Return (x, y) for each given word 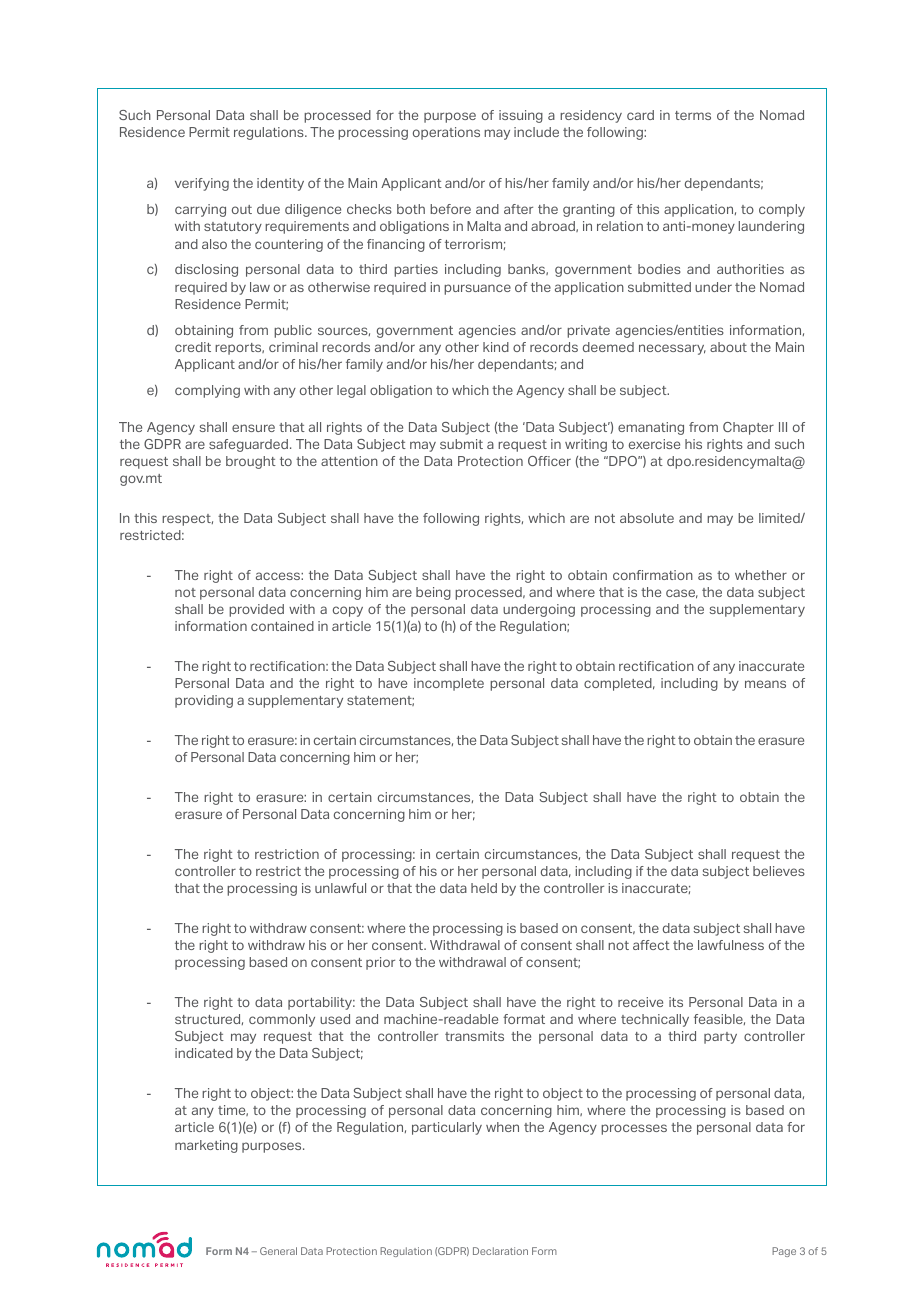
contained (282, 626)
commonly (282, 1020)
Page (784, 1252)
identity (280, 184)
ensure (253, 428)
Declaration (500, 1251)
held (484, 888)
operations (446, 133)
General (278, 1251)
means (765, 684)
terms (693, 115)
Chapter (748, 428)
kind (496, 347)
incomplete (449, 684)
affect (651, 945)
